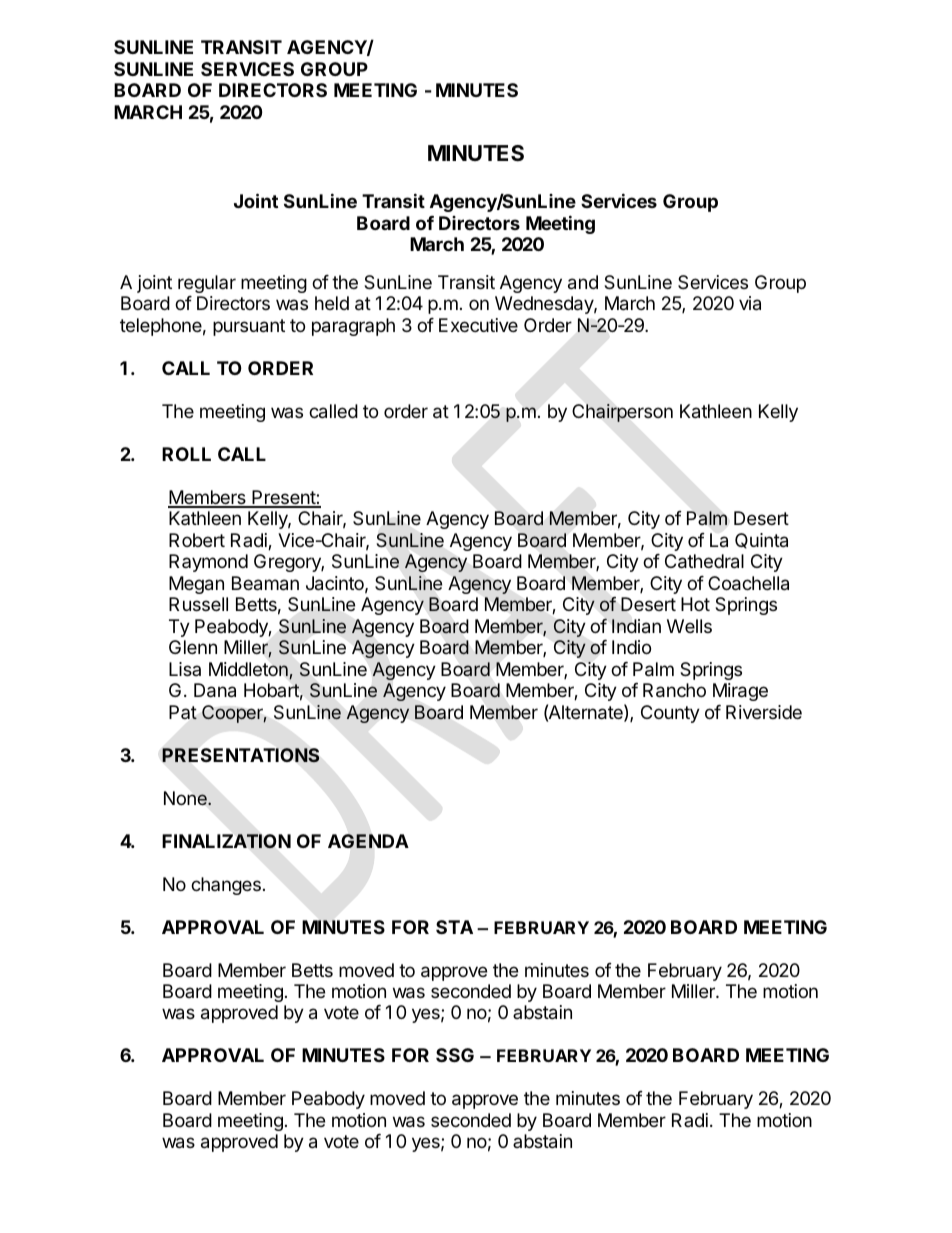  Describe the element at coordinates (761, 541) in the screenshot. I see `Quinta` at that location.
